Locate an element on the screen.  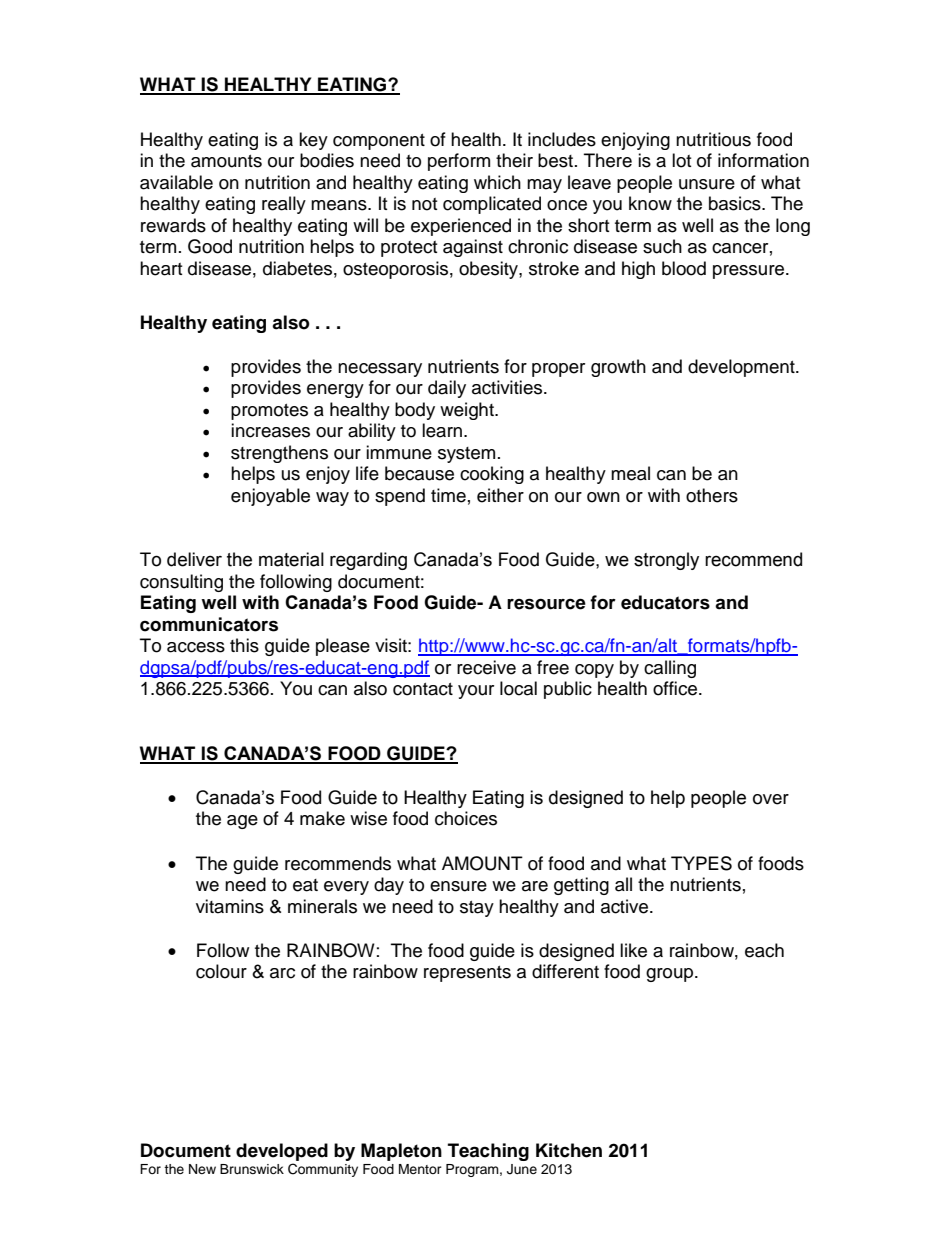
unsure is located at coordinates (707, 184).
